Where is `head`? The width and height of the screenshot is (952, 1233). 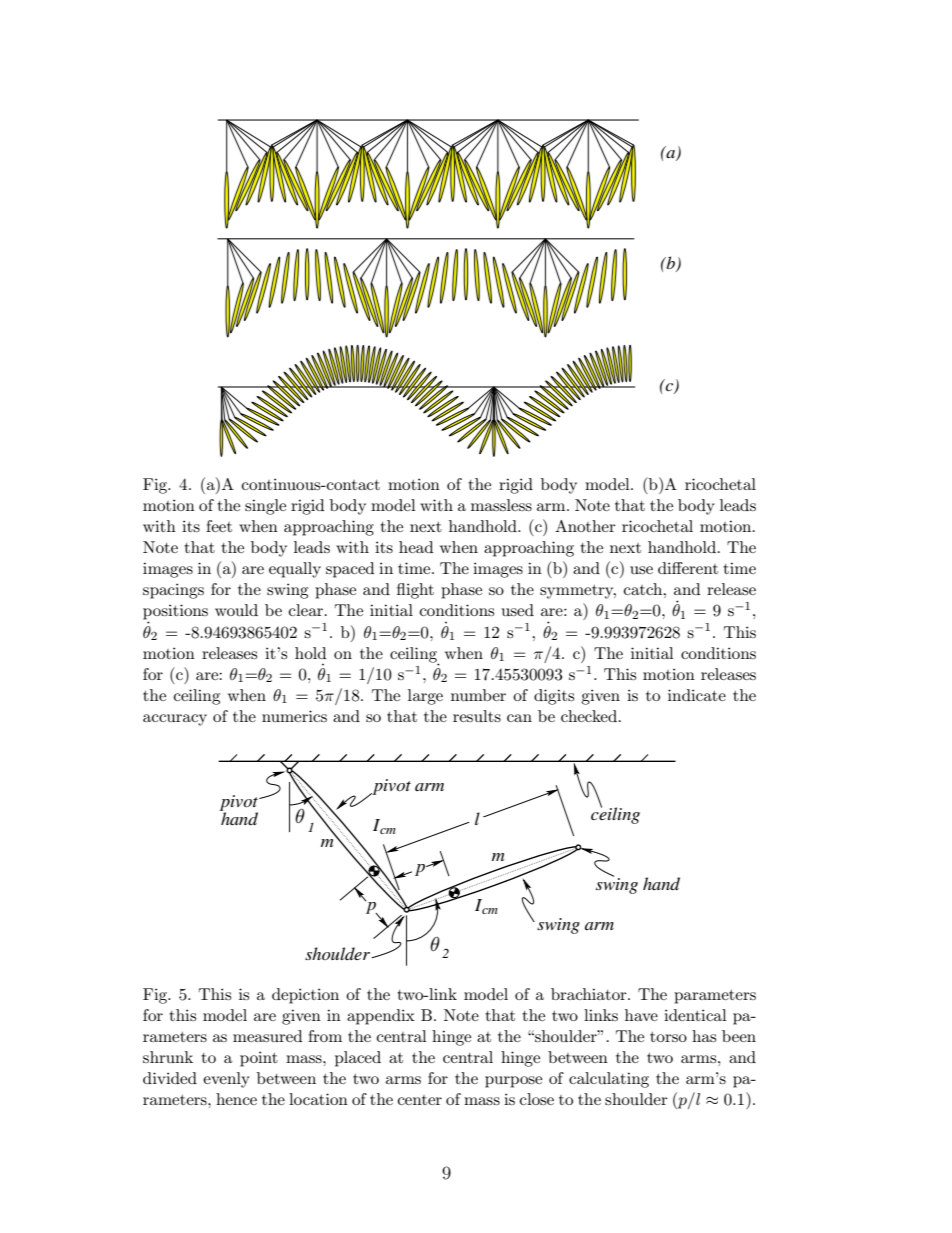
head is located at coordinates (416, 547).
